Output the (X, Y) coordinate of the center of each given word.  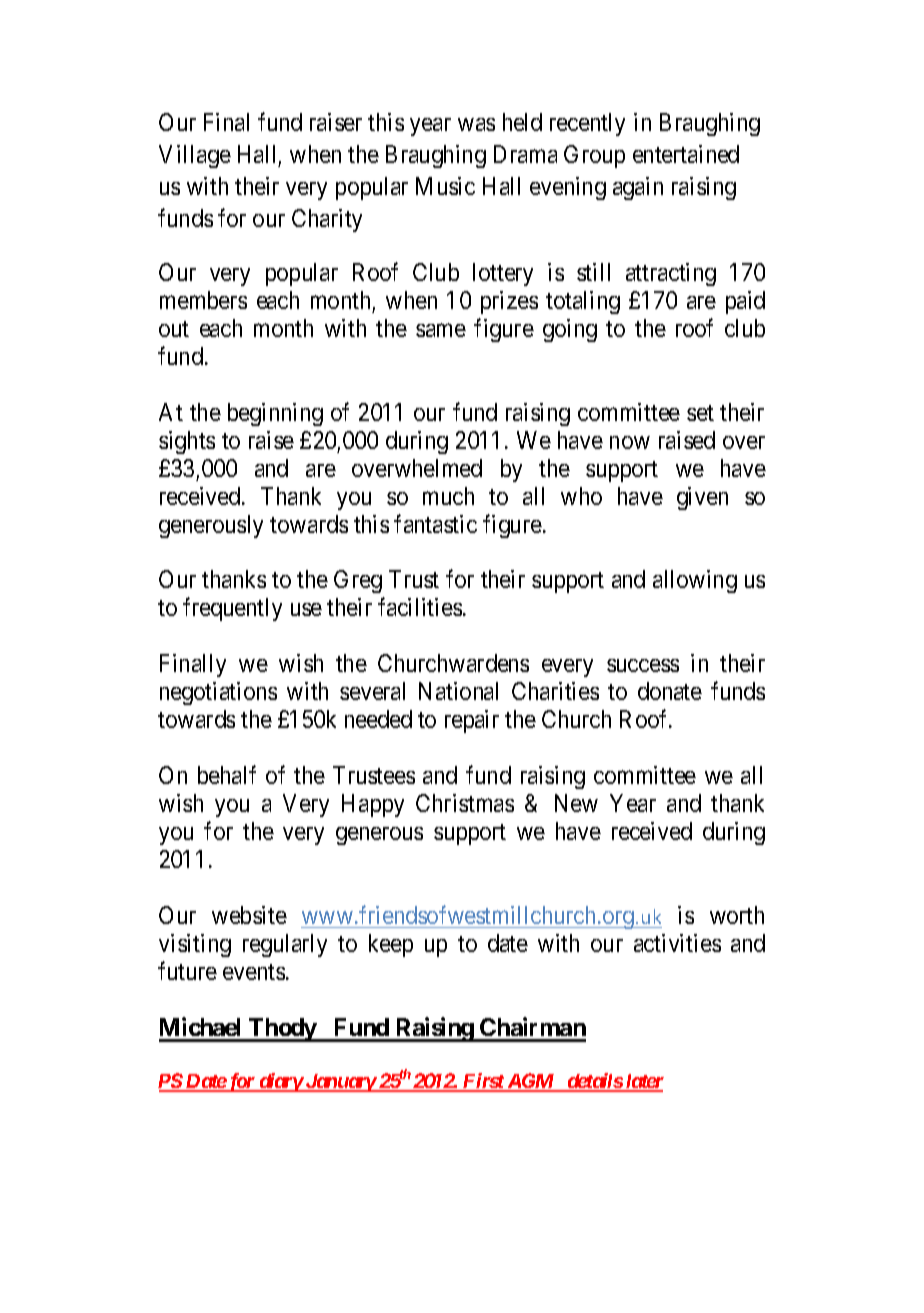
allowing (695, 581)
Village (195, 156)
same (441, 330)
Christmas (465, 803)
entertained (686, 154)
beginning (275, 414)
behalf (227, 774)
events (254, 972)
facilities (420, 607)
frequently (232, 609)
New (576, 803)
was (476, 124)
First (483, 1082)
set (700, 413)
